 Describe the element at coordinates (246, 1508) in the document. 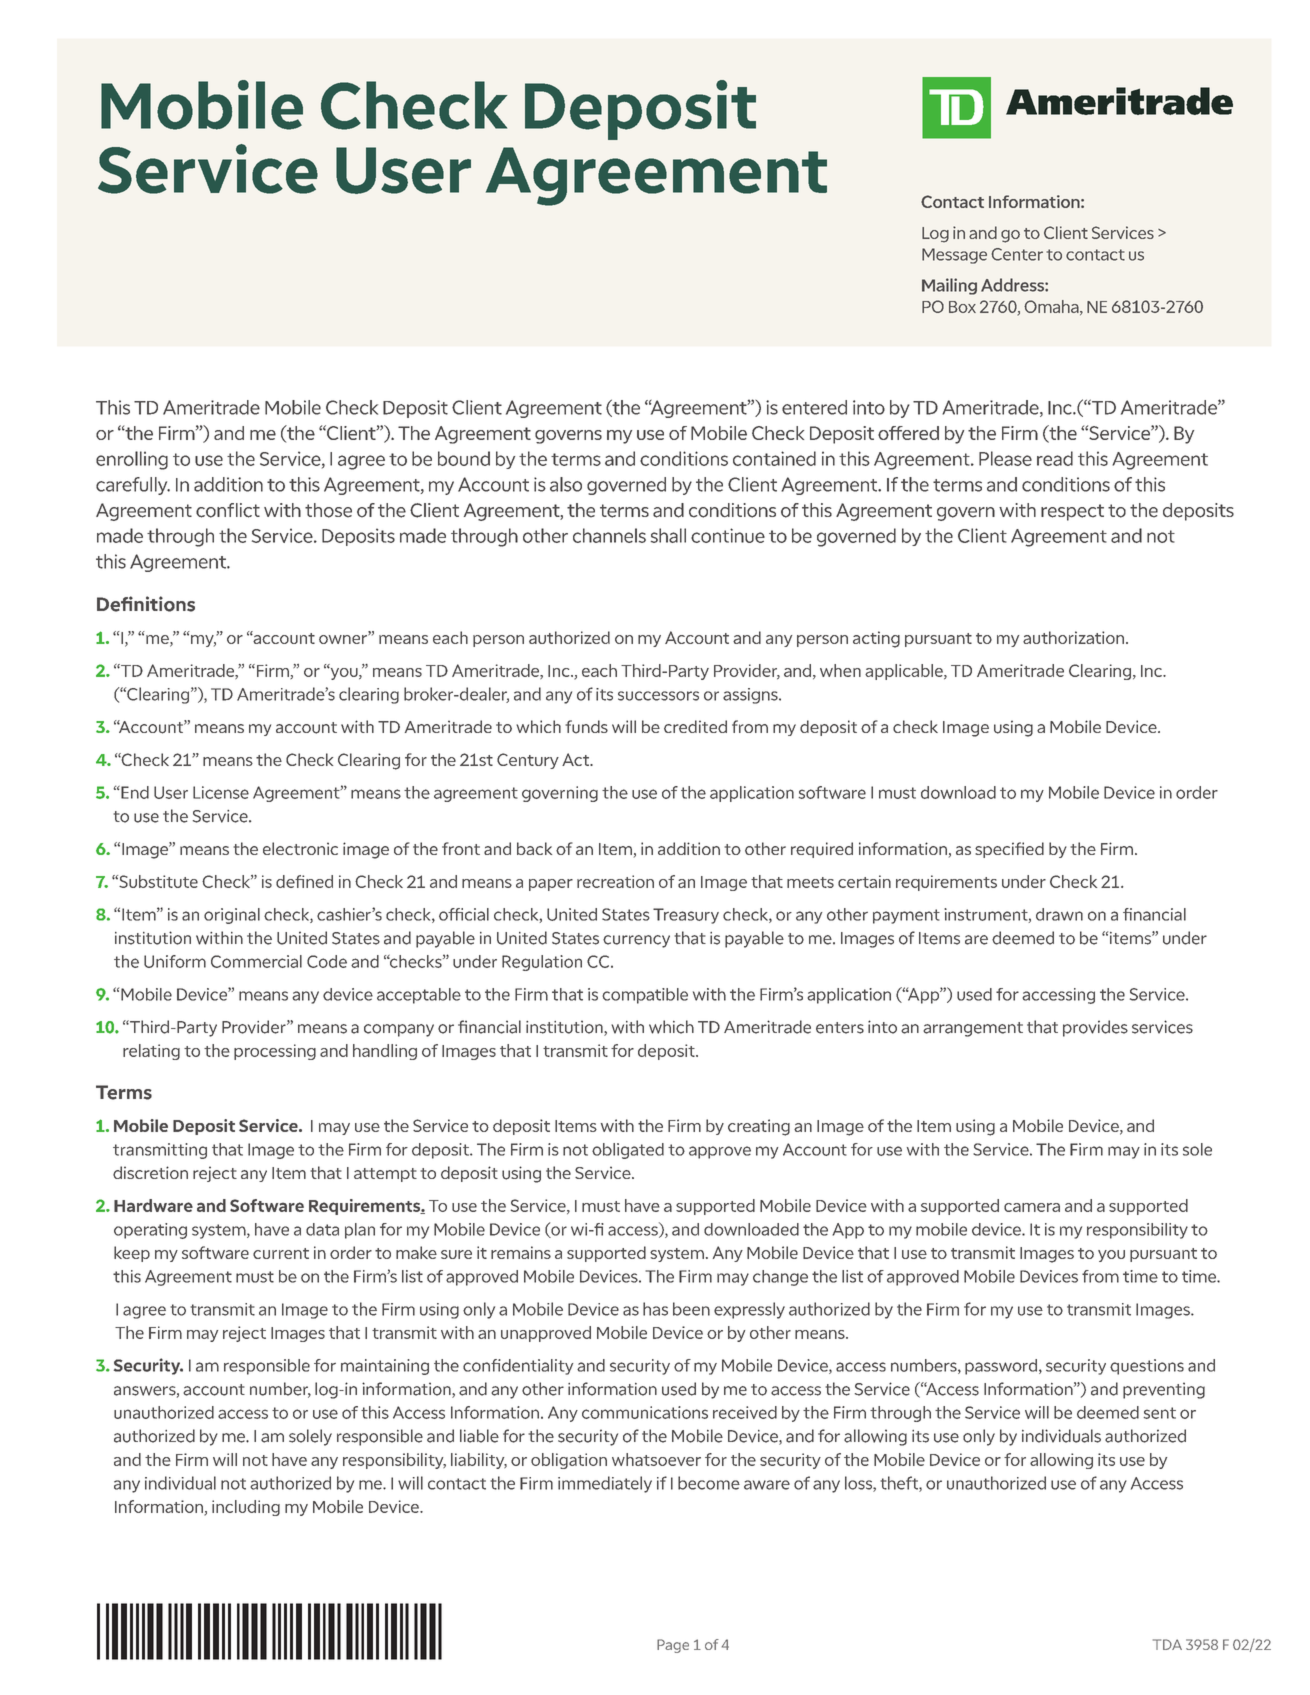

I see `including` at that location.
